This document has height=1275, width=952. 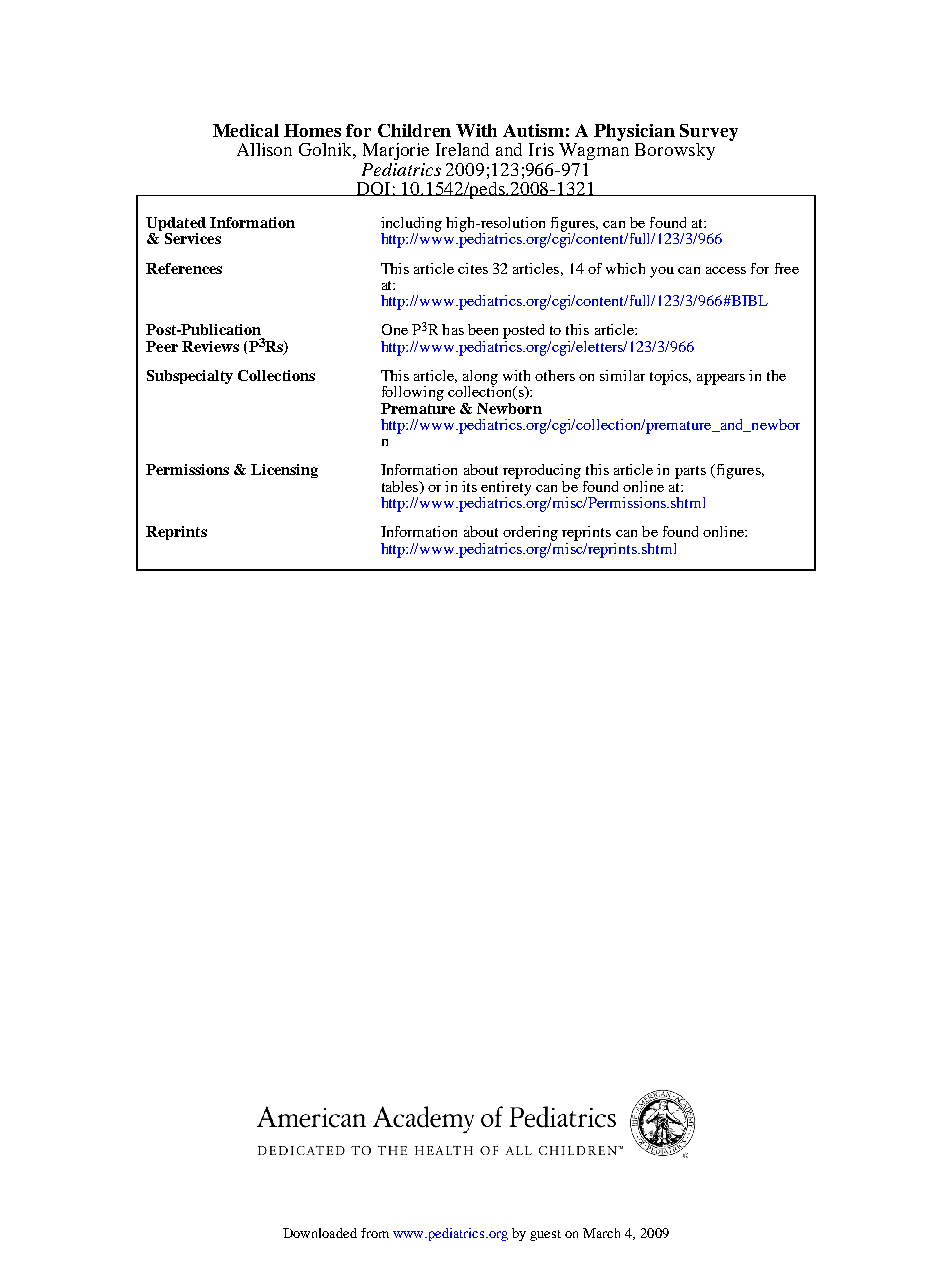 What do you see at coordinates (601, 1233) in the document?
I see `March` at bounding box center [601, 1233].
